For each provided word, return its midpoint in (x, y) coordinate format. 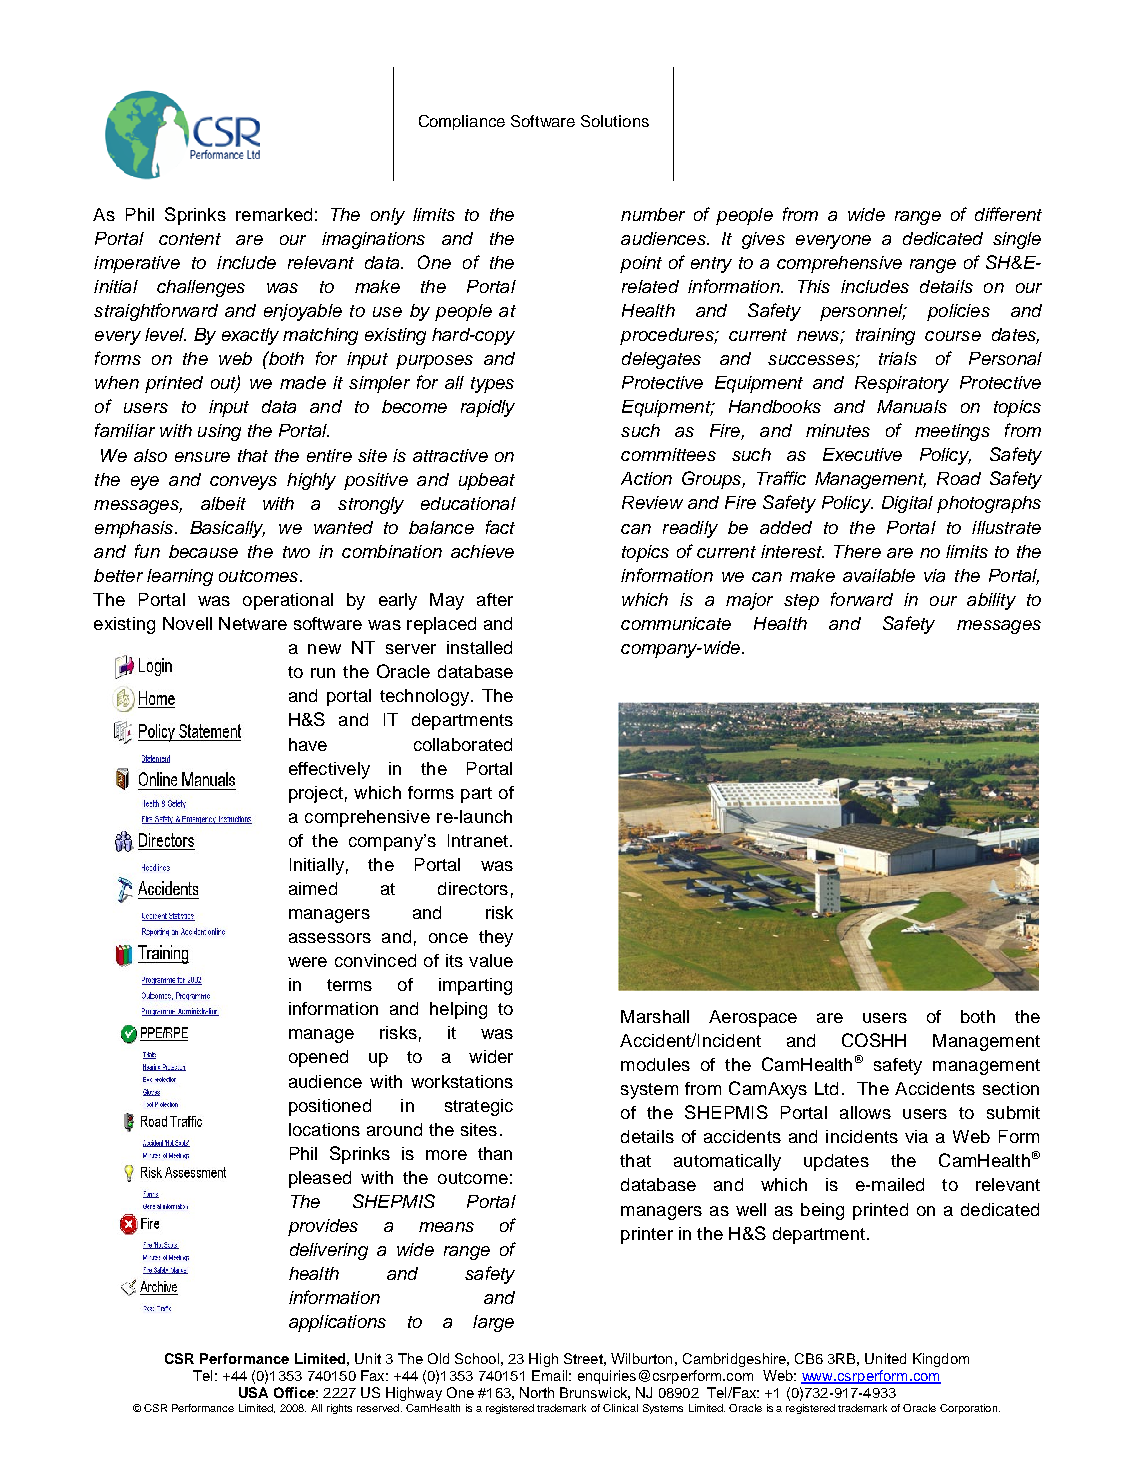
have (308, 744)
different (1008, 214)
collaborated (463, 744)
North (537, 1392)
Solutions (615, 121)
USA (253, 1392)
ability (991, 601)
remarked (274, 214)
